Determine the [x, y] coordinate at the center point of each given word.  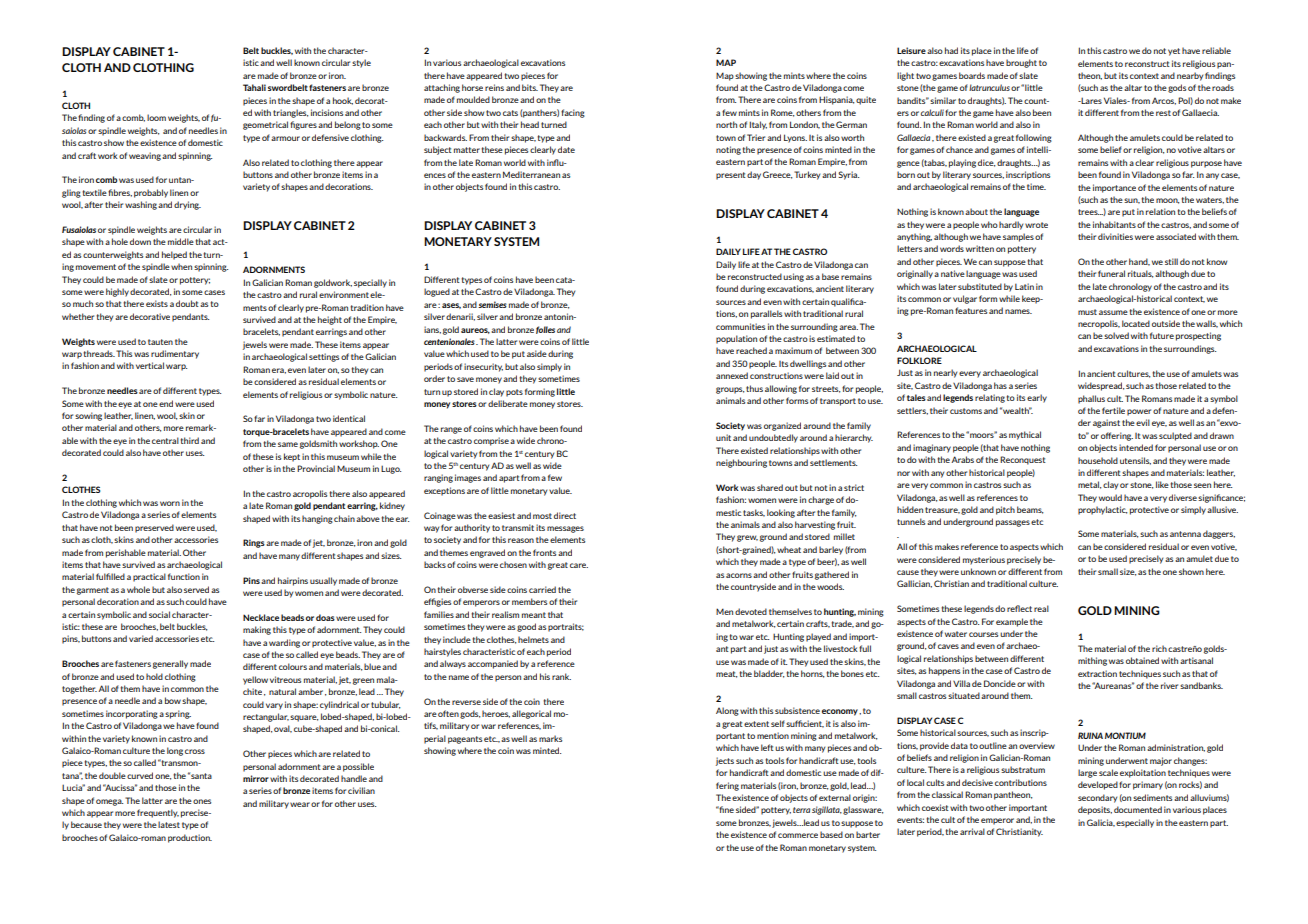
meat [727, 674]
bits [530, 87]
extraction [1097, 673]
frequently [158, 813]
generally [170, 664]
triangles [291, 113]
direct [565, 515]
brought [1021, 63]
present [731, 176]
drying [187, 205]
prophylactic [1103, 510]
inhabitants [1114, 224]
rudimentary [175, 354]
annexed [732, 375]
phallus [1091, 399]
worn [170, 503]
